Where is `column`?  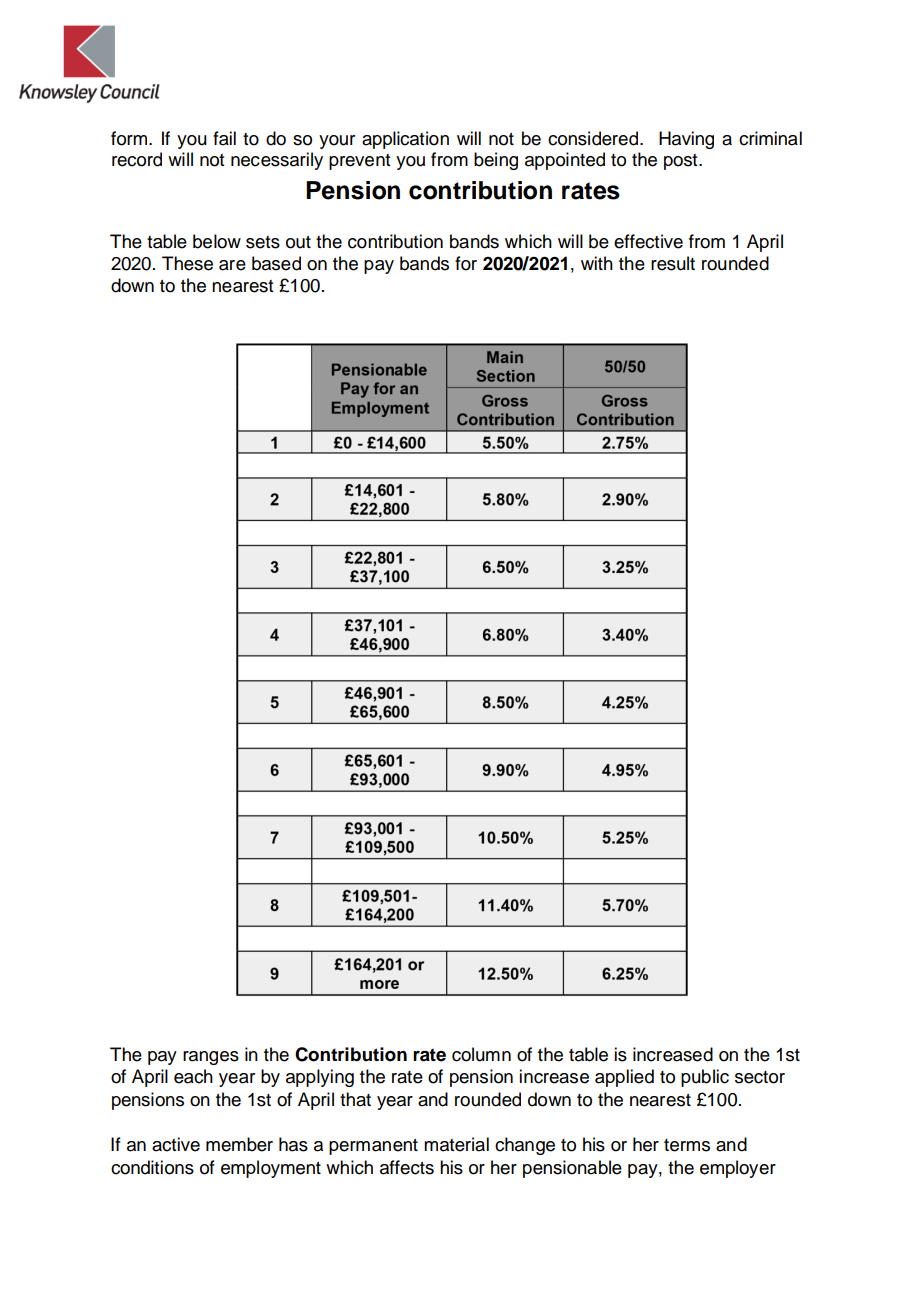 column is located at coordinates (481, 1054).
